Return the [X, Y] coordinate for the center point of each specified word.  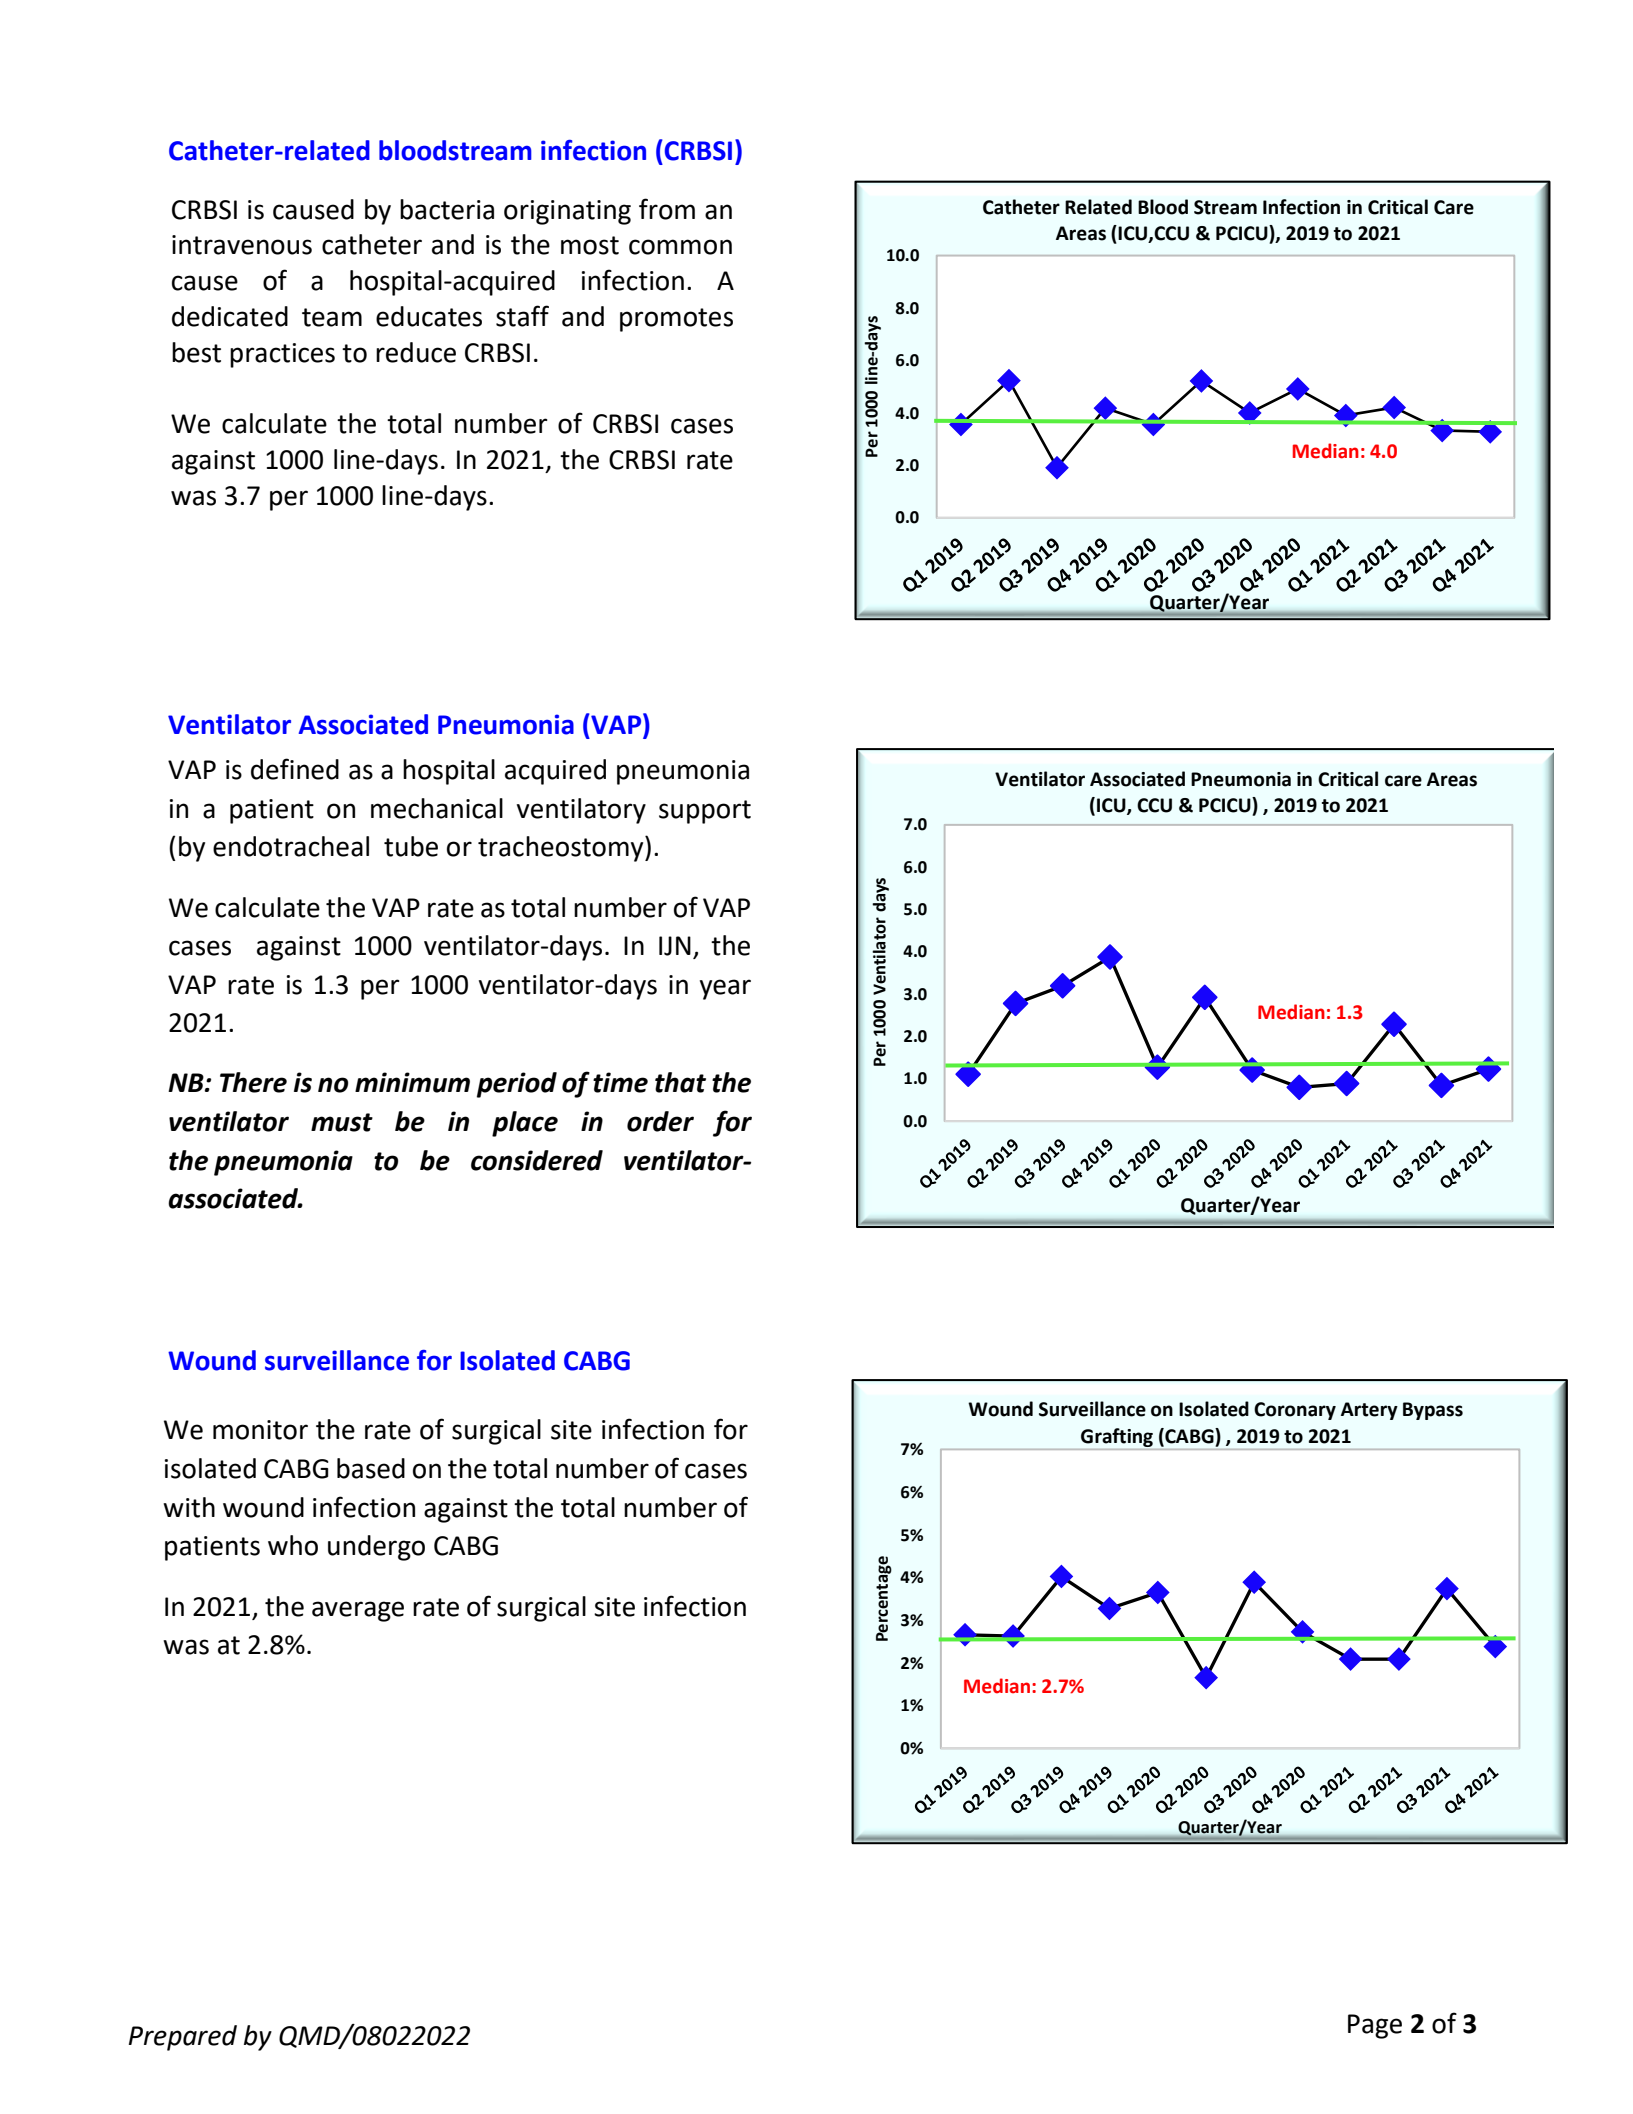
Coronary [1295, 1411]
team [332, 317]
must [342, 1122]
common [680, 247]
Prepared [183, 2038]
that [680, 1082]
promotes [676, 320]
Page [1375, 2026]
